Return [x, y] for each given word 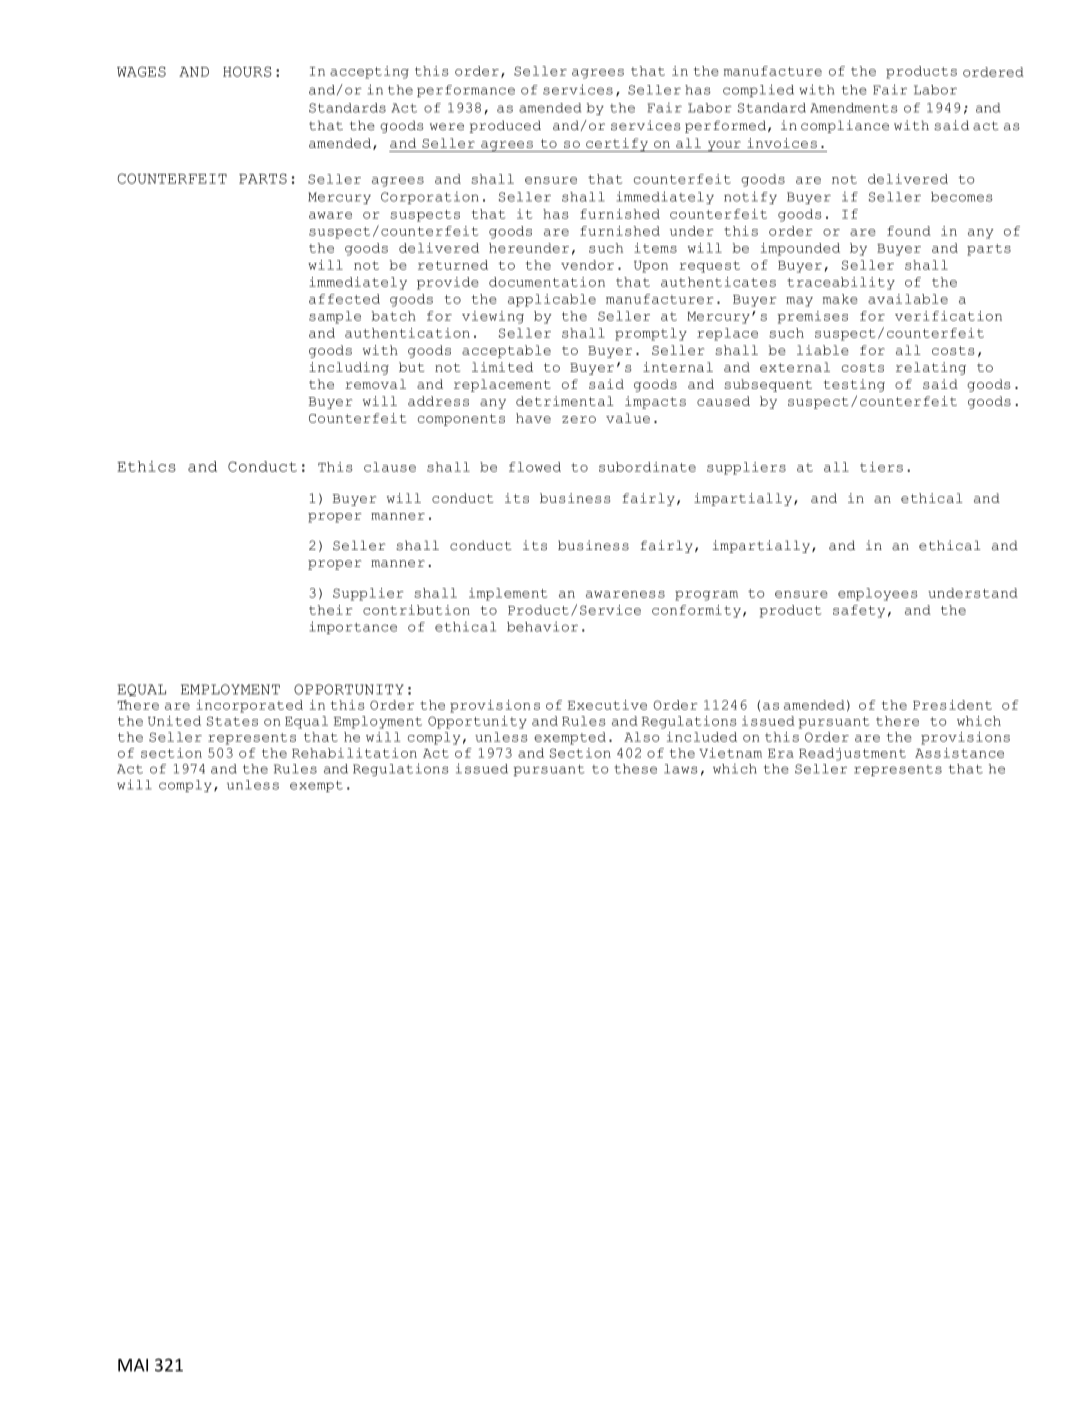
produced [505, 126]
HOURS [247, 71]
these [635, 769]
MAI [133, 1365]
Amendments [854, 108]
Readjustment [852, 754]
